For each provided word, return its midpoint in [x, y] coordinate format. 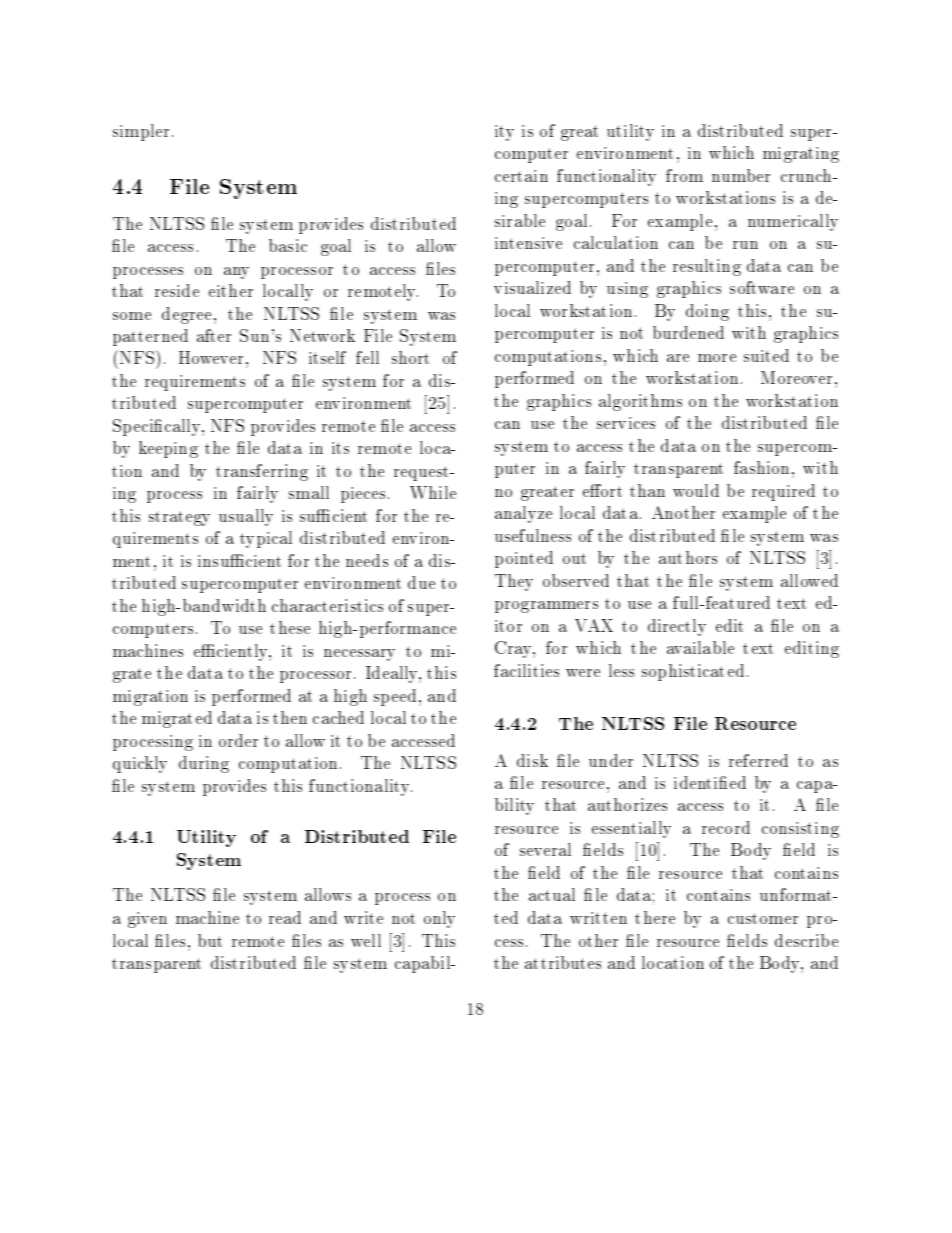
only [439, 919]
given [147, 920]
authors [688, 557]
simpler [141, 132]
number [741, 175]
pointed [524, 559]
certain [521, 176]
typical [266, 539]
